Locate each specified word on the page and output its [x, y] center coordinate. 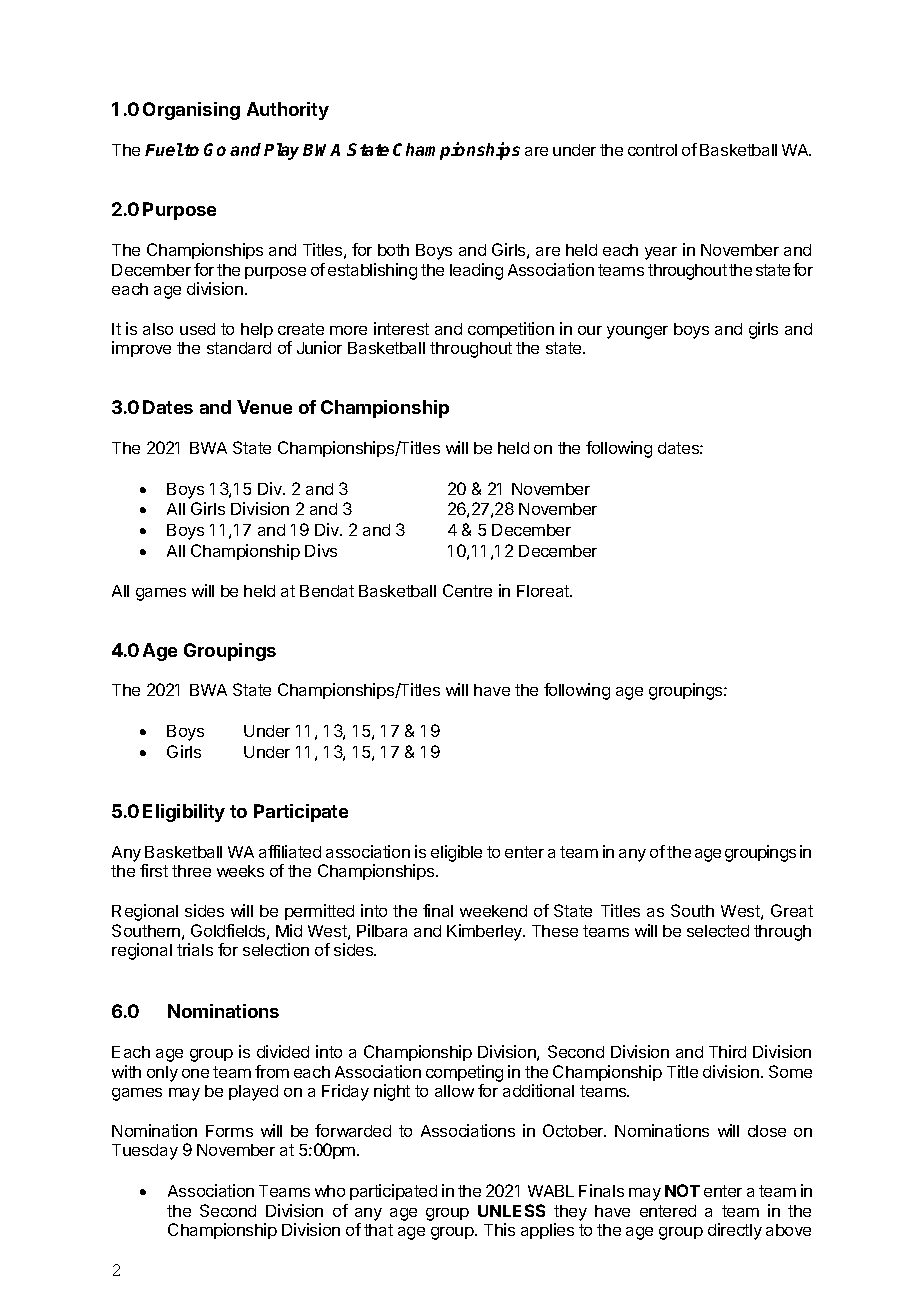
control [652, 150]
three [191, 871]
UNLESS [511, 1210]
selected [718, 931]
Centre [467, 590]
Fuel [164, 149]
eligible [456, 853]
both [393, 250]
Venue [264, 407]
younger [637, 332]
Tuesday [145, 1152]
